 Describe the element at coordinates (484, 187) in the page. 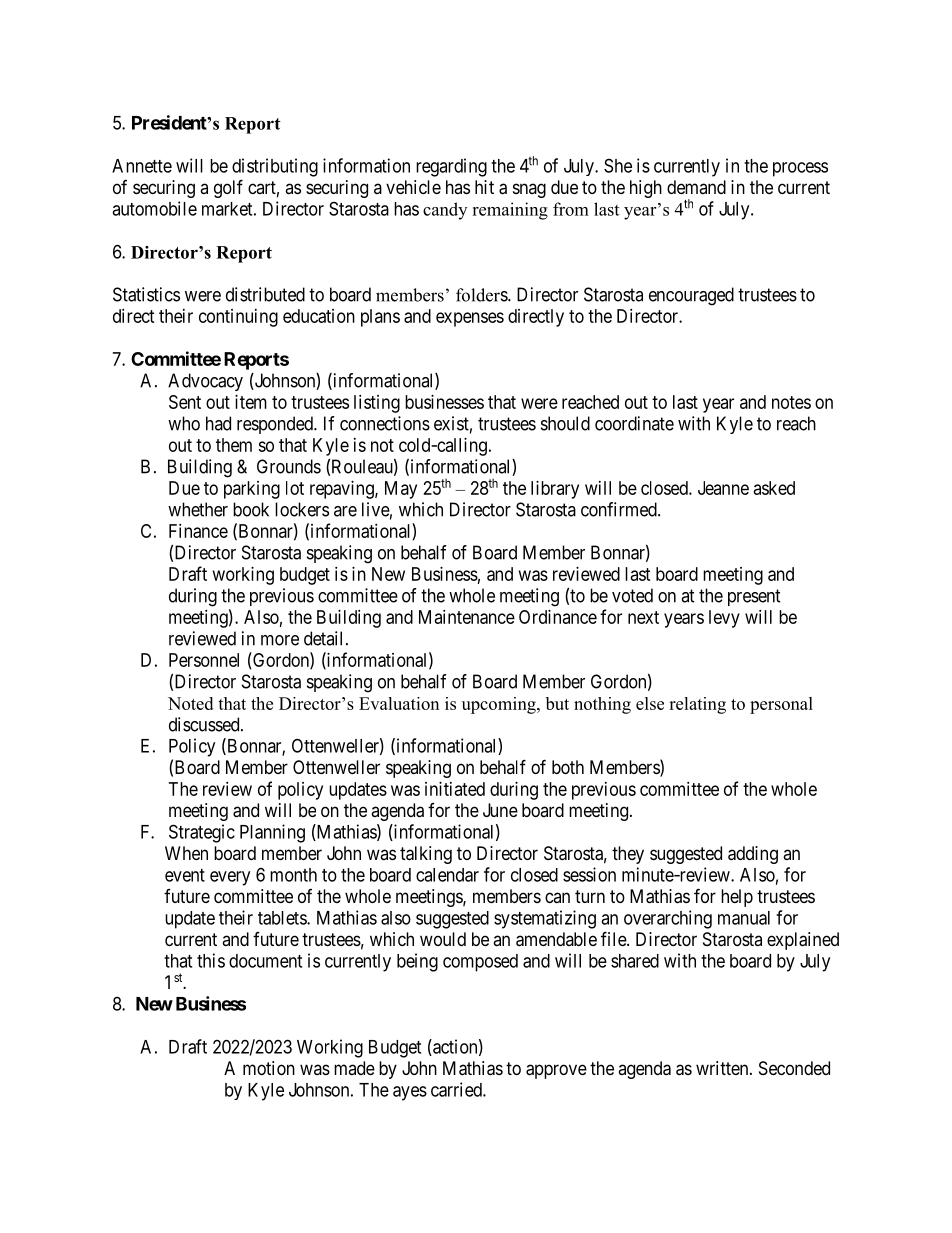

I see `hit` at that location.
